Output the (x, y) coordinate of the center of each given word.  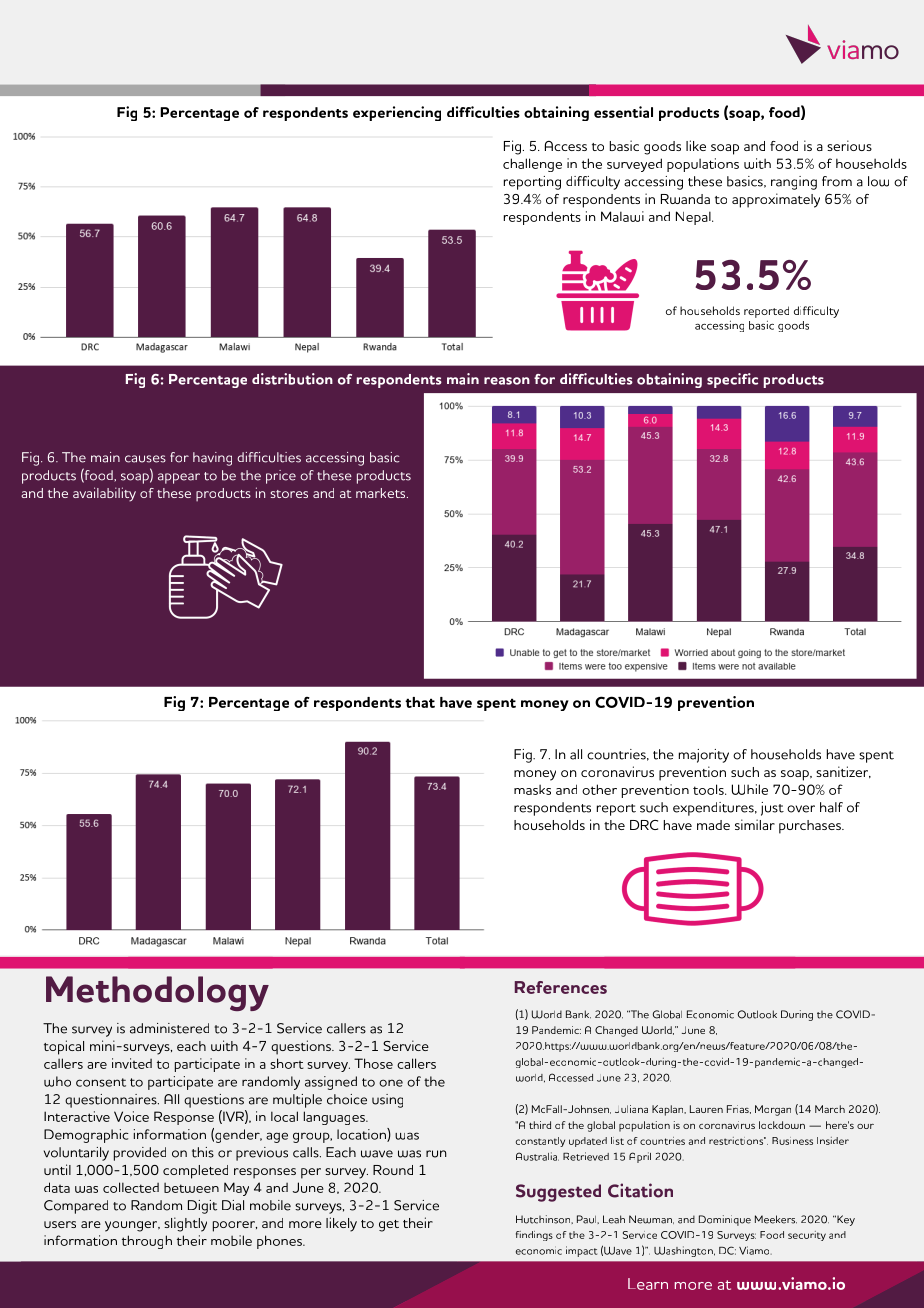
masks (532, 789)
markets (382, 493)
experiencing (397, 113)
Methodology (157, 993)
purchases (811, 827)
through (147, 1242)
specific (732, 380)
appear (179, 478)
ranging (794, 183)
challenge (532, 165)
